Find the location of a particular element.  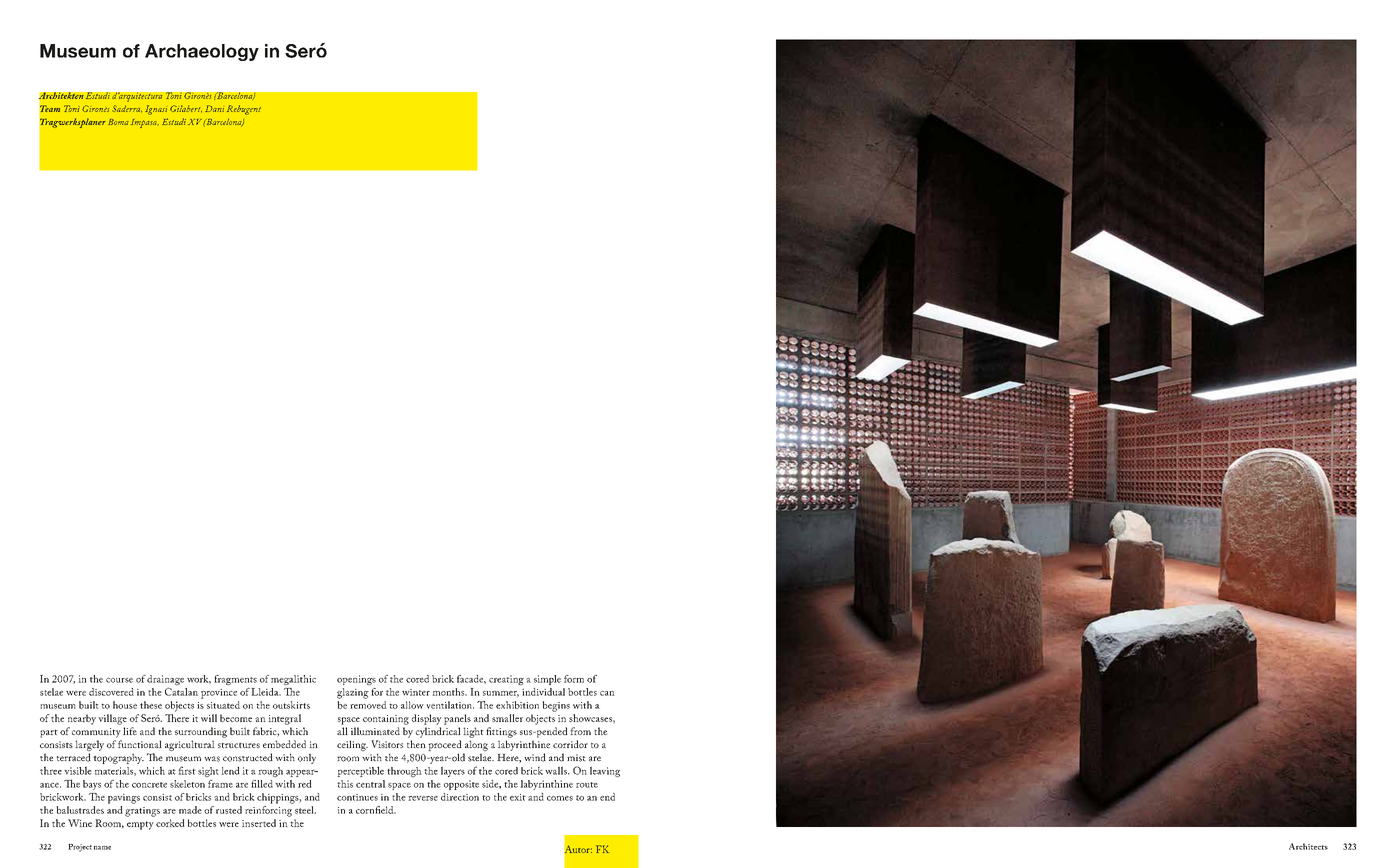

form is located at coordinates (574, 679).
